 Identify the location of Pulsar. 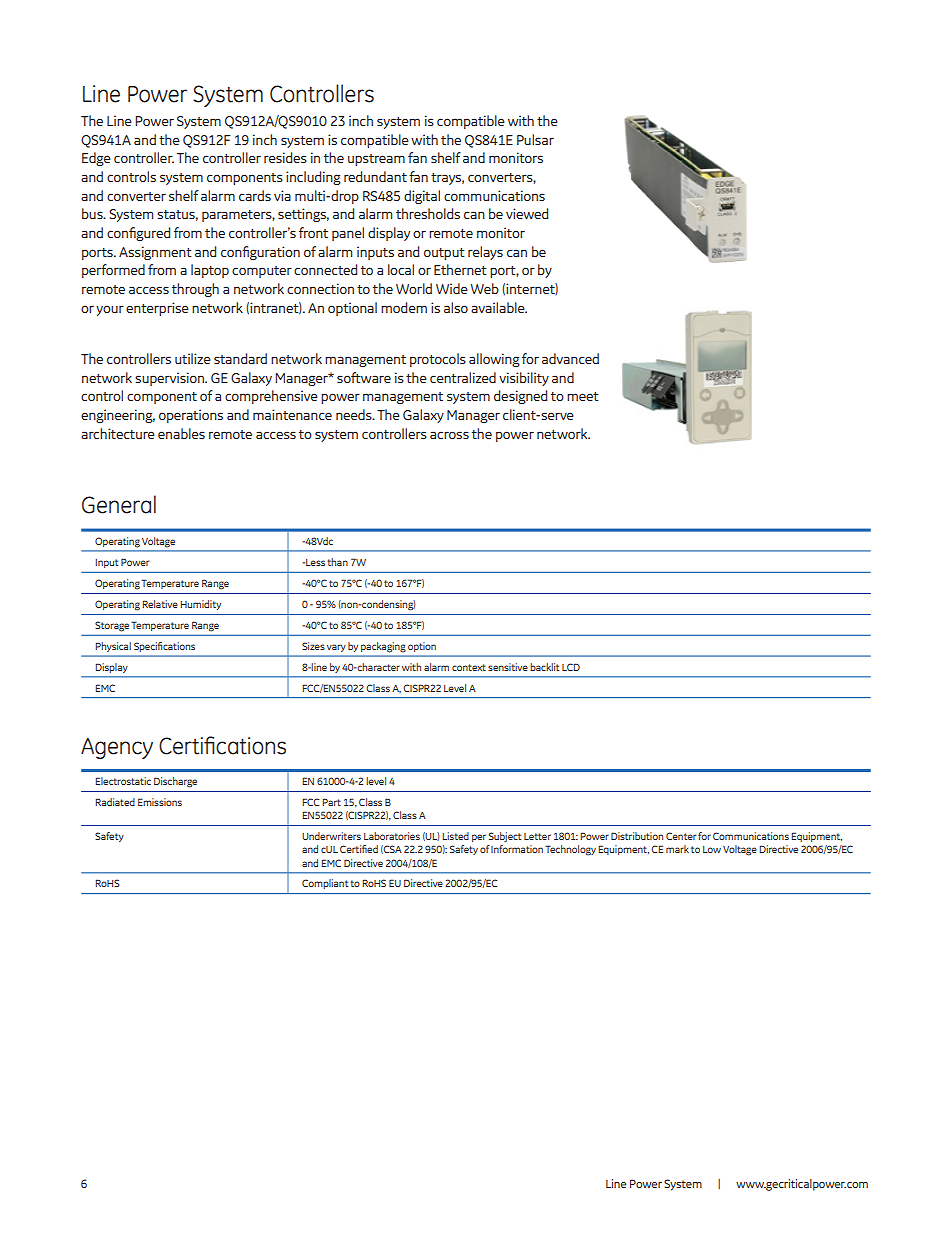
(535, 139).
